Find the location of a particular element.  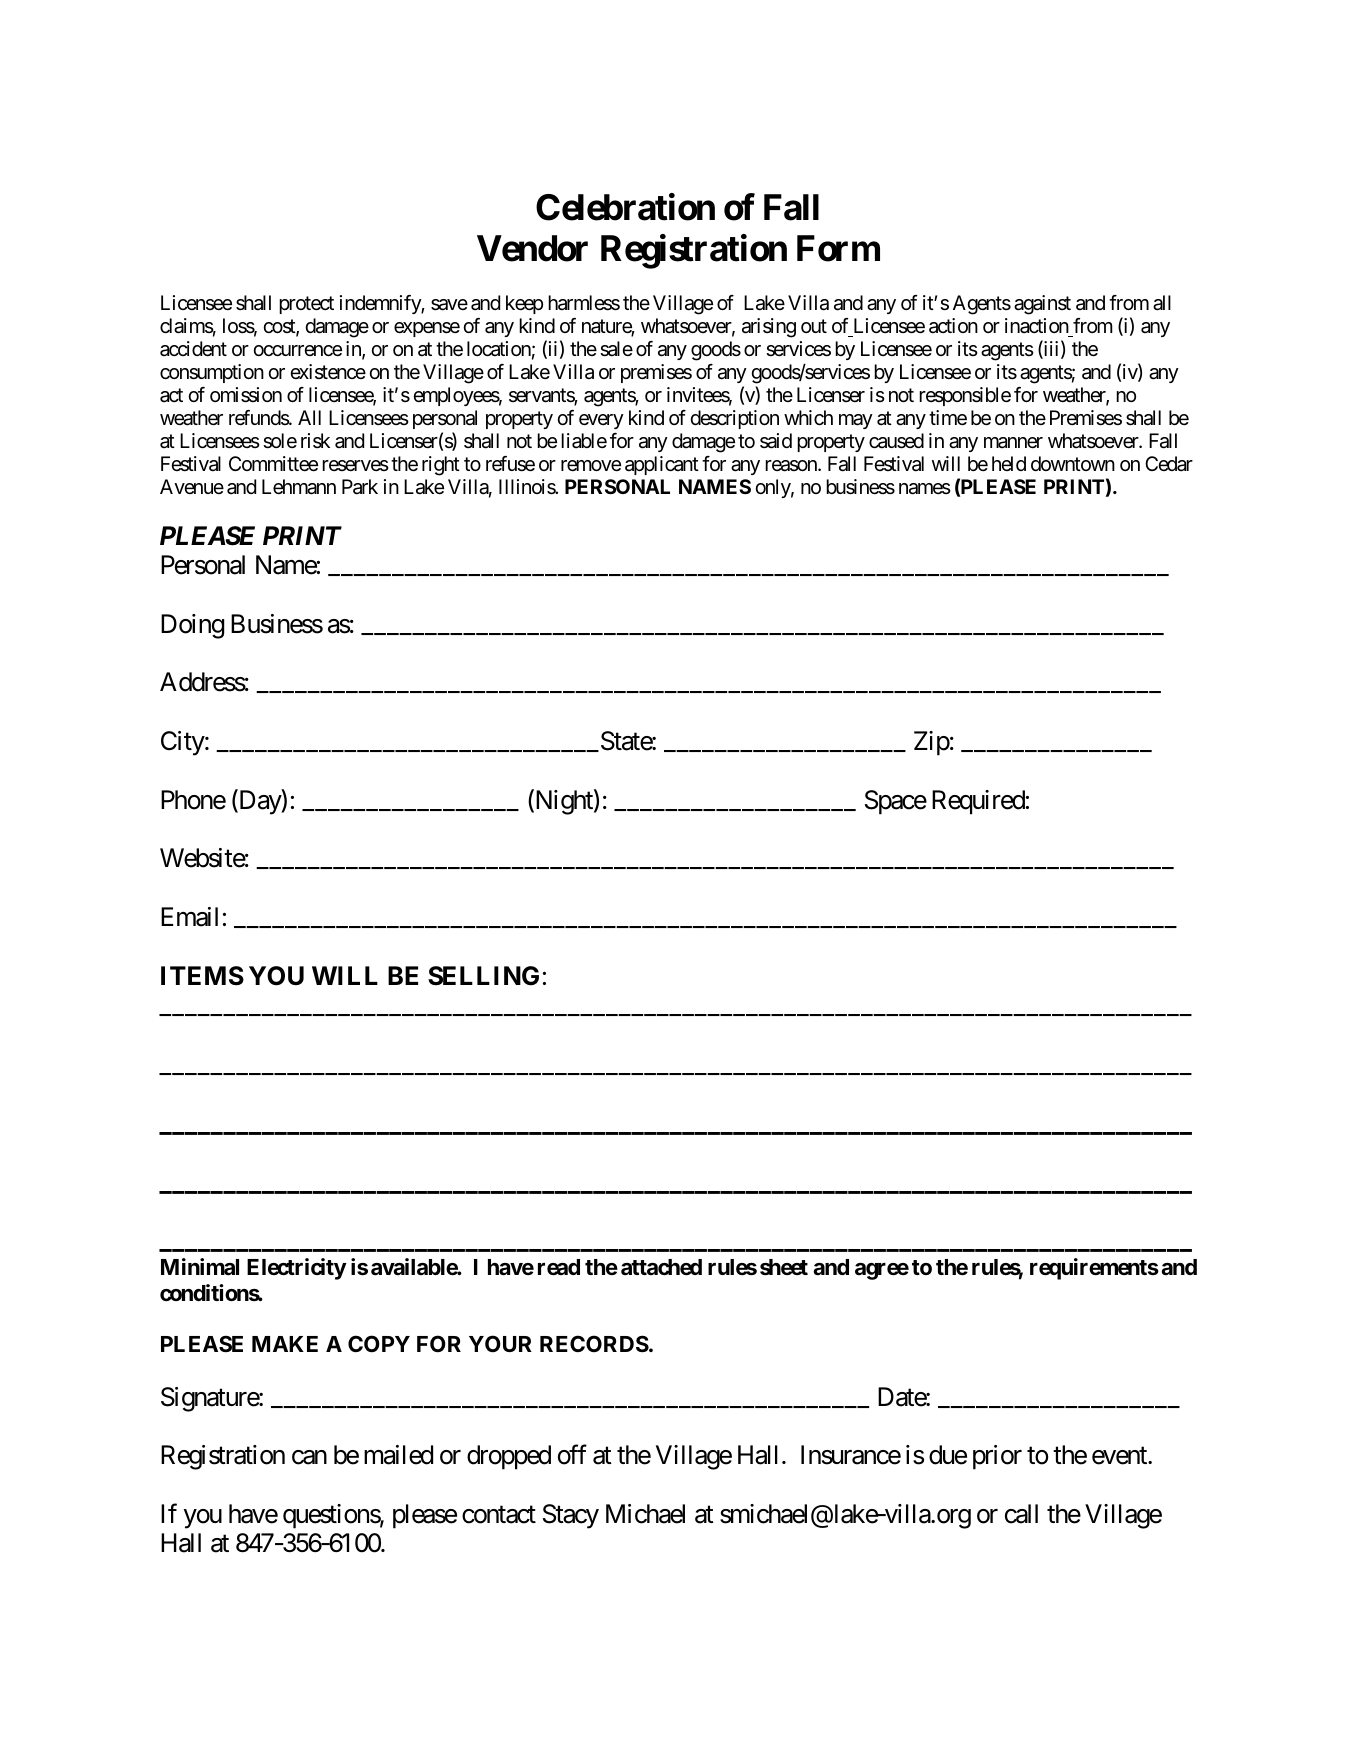

Email is located at coordinates (189, 917).
